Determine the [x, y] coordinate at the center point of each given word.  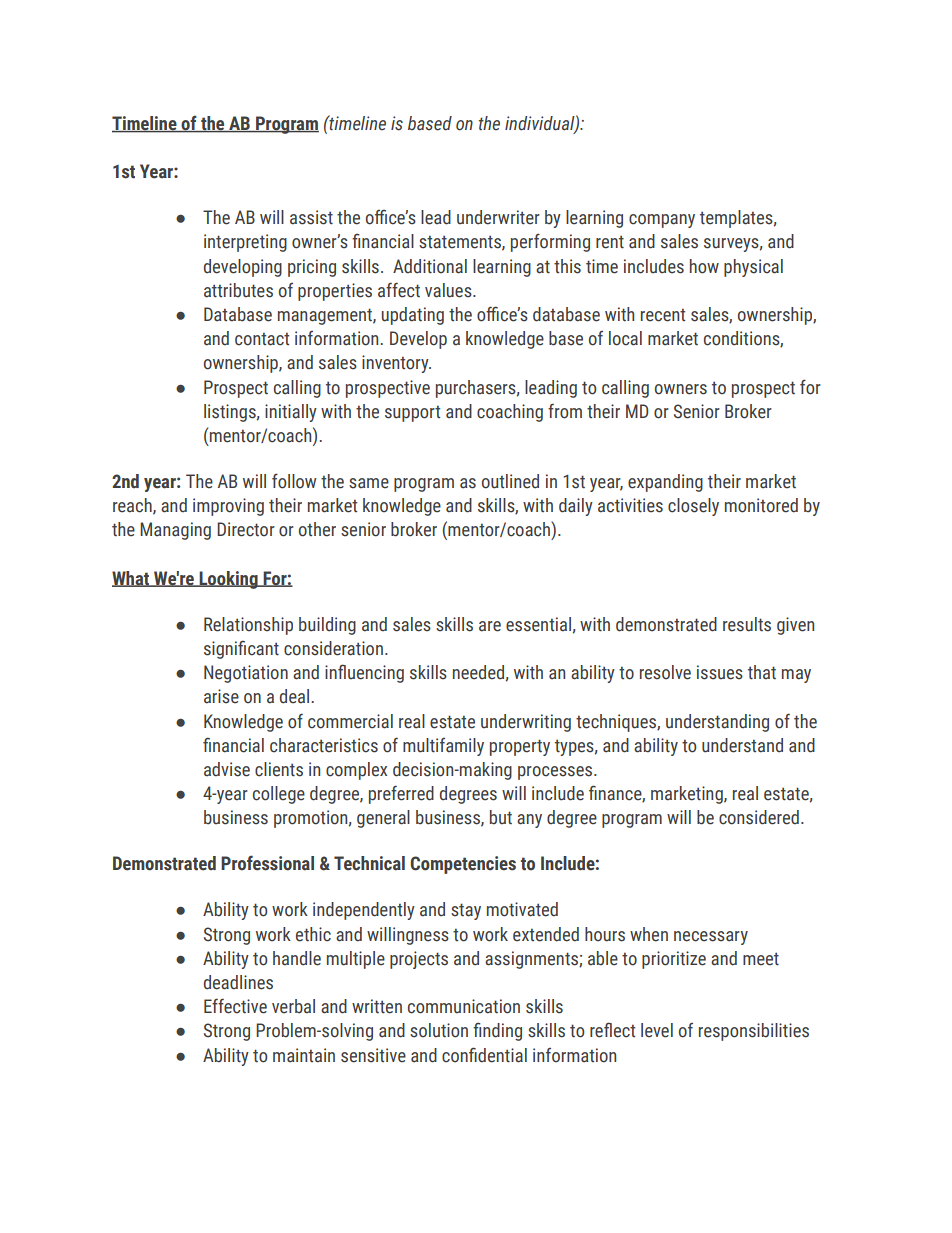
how [704, 266]
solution [439, 1030]
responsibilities [754, 1032]
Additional [430, 266]
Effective [235, 1006]
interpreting [245, 243]
